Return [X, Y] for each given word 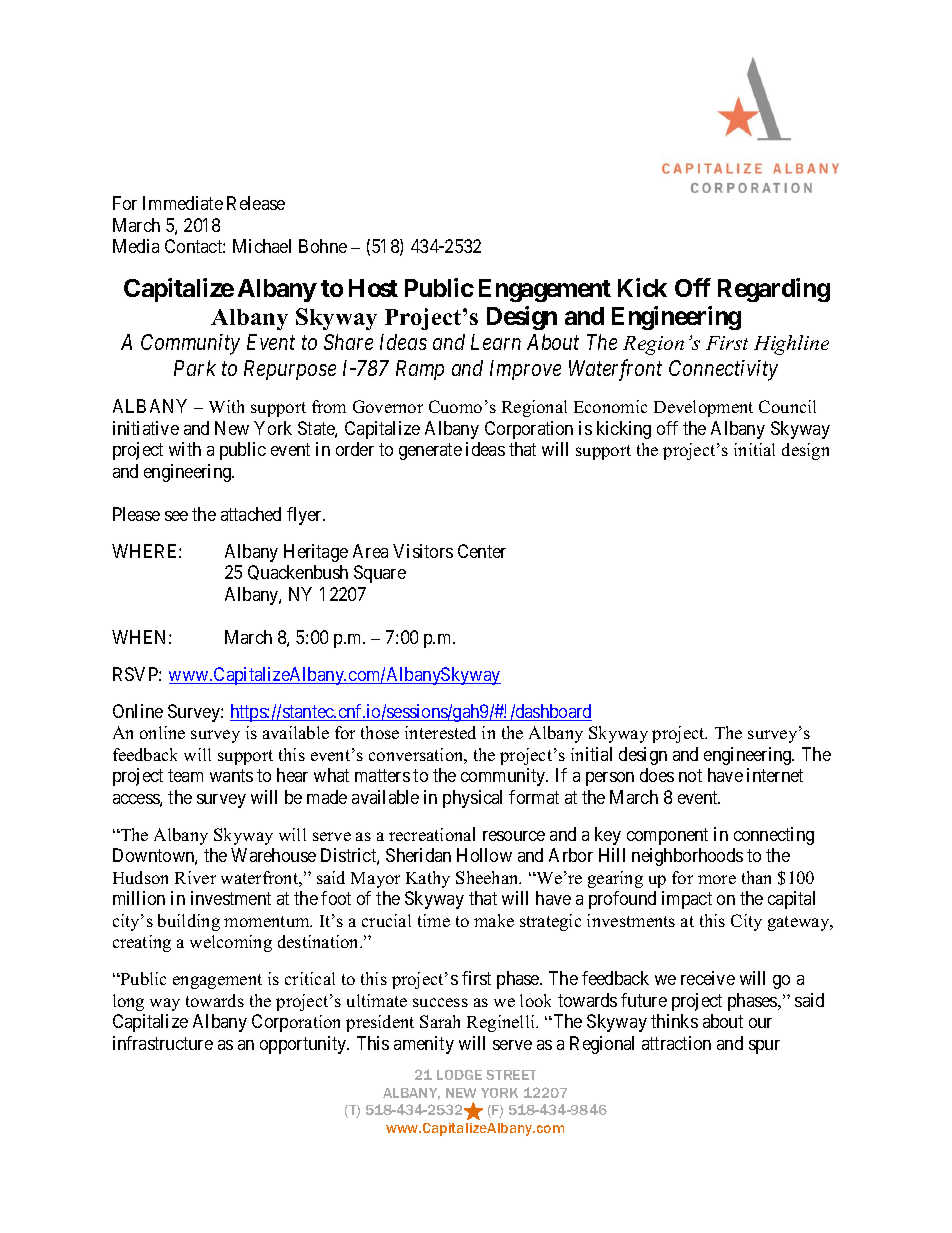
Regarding [774, 290]
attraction [676, 1043]
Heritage [316, 553]
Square [380, 574]
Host [373, 288]
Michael [262, 246]
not [690, 775]
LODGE [459, 1075]
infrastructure [163, 1043]
